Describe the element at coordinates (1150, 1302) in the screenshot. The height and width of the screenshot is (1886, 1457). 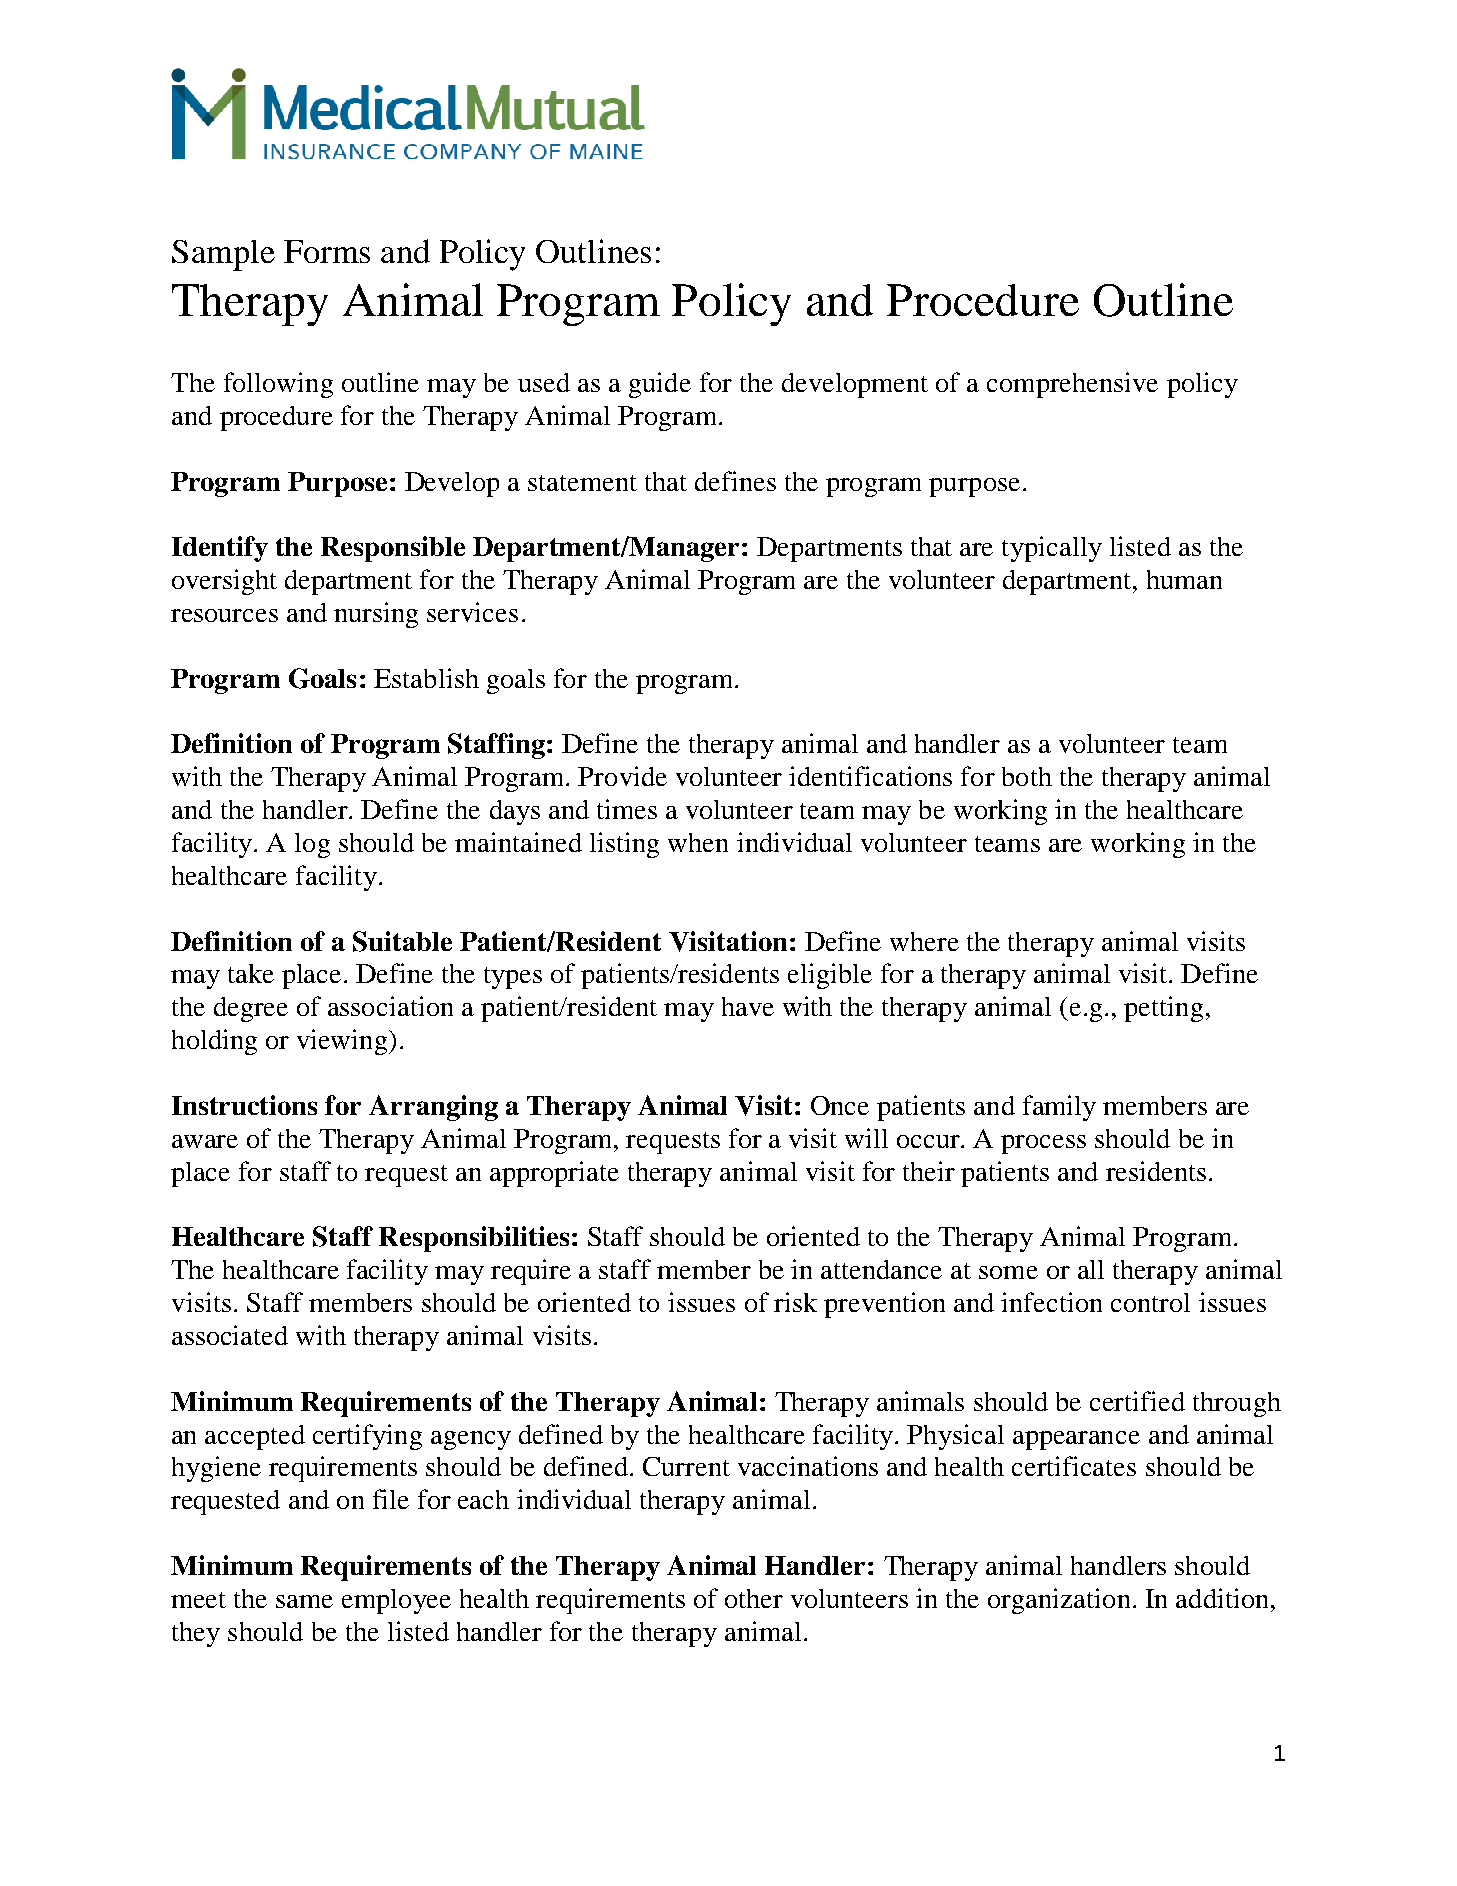
I see `control` at that location.
